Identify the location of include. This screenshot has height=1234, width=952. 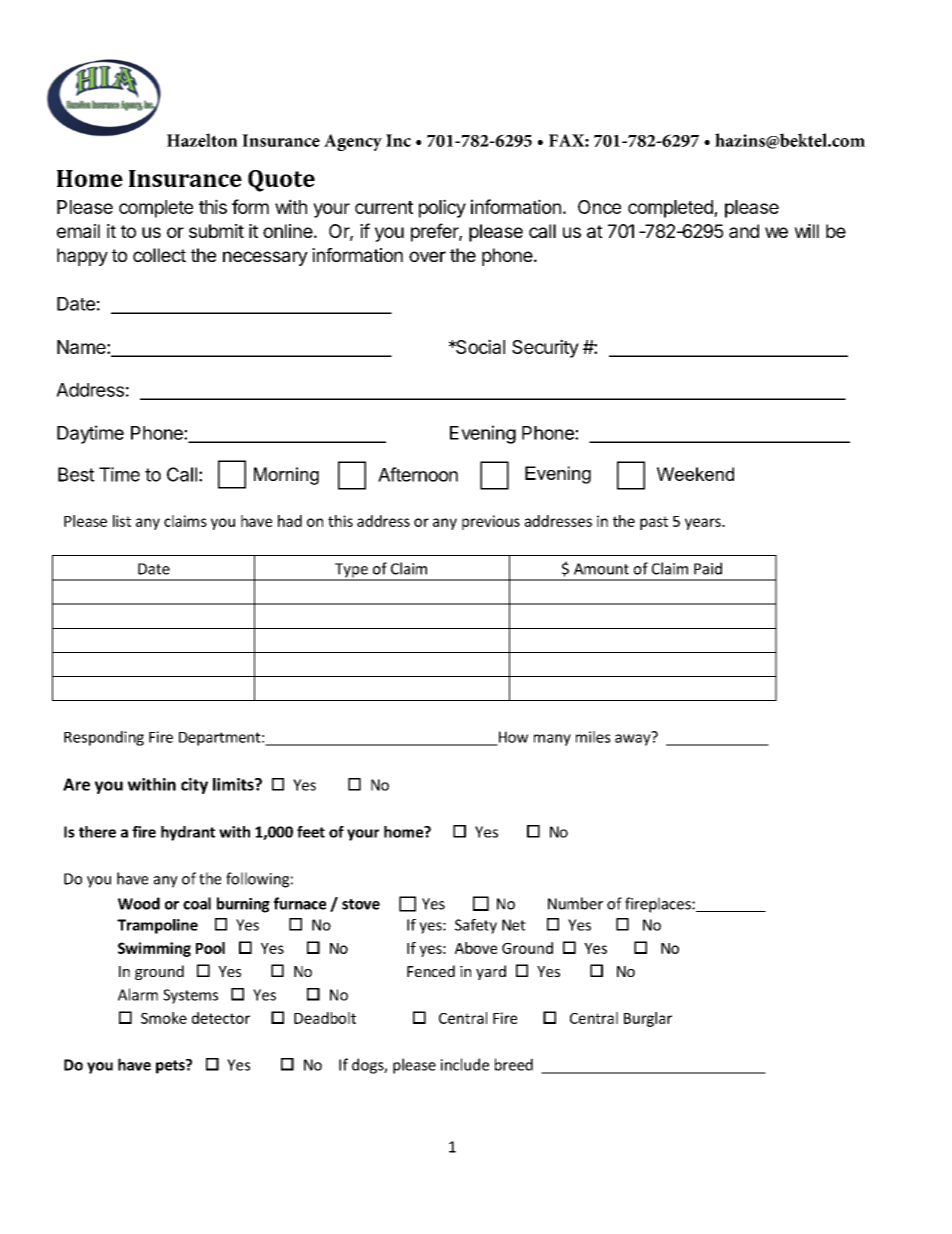
(465, 1064).
